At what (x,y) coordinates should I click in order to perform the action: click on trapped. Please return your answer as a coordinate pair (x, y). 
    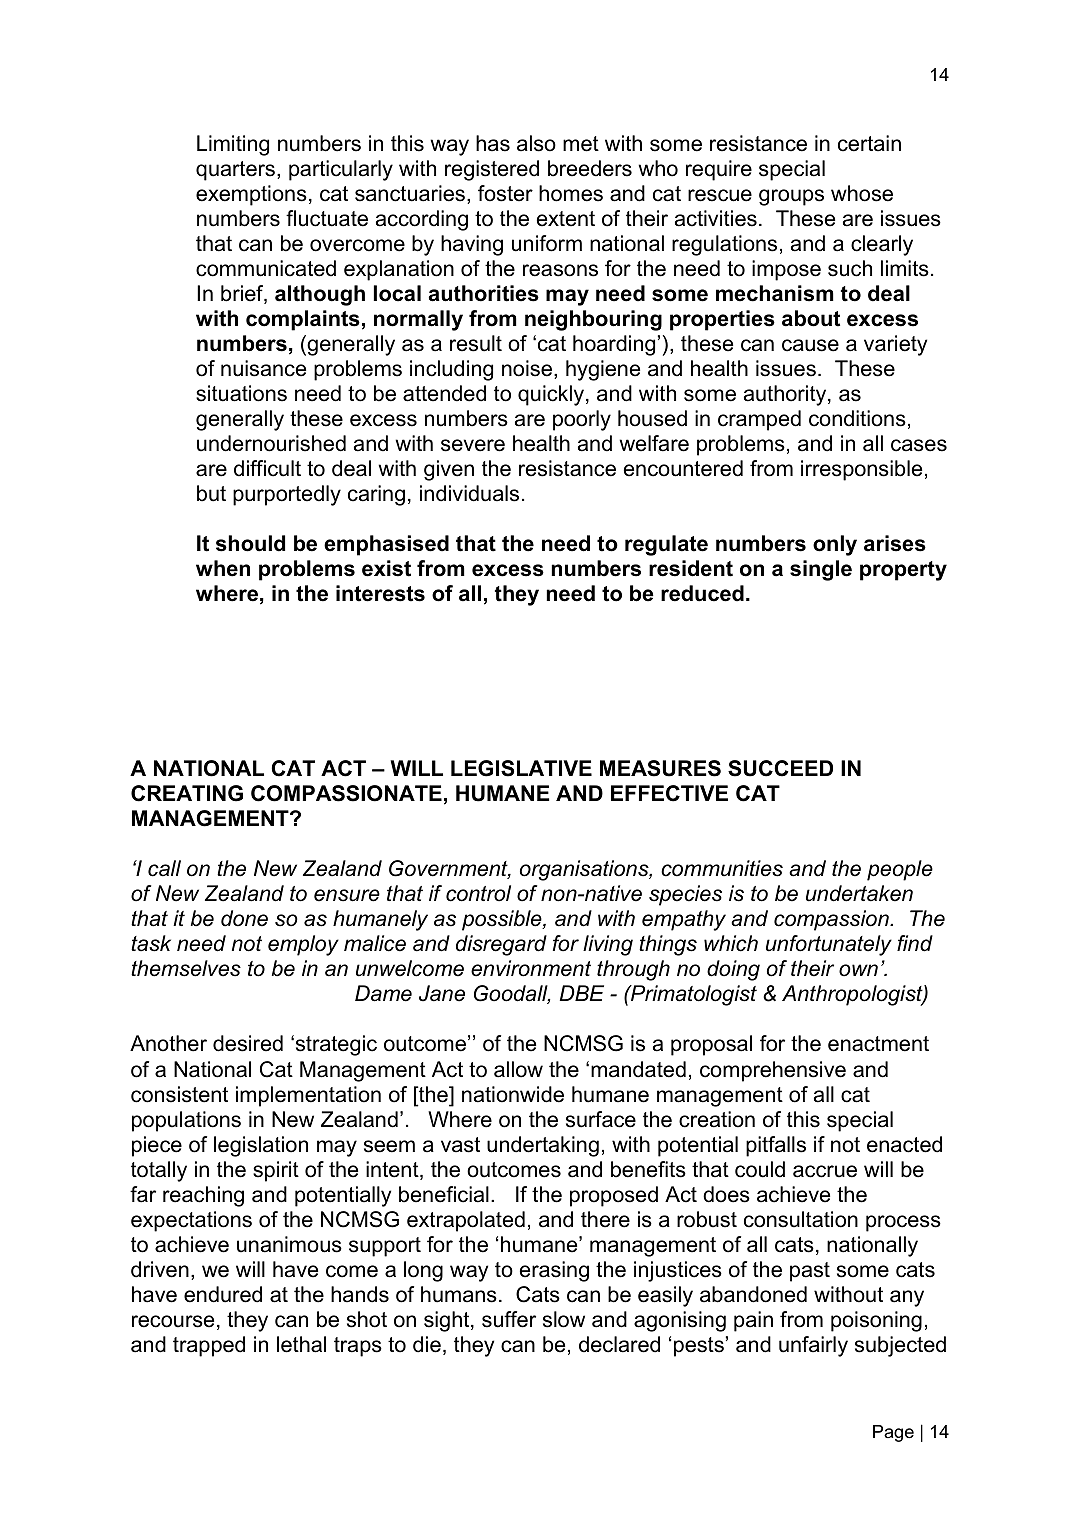
    Looking at the image, I should click on (209, 1346).
